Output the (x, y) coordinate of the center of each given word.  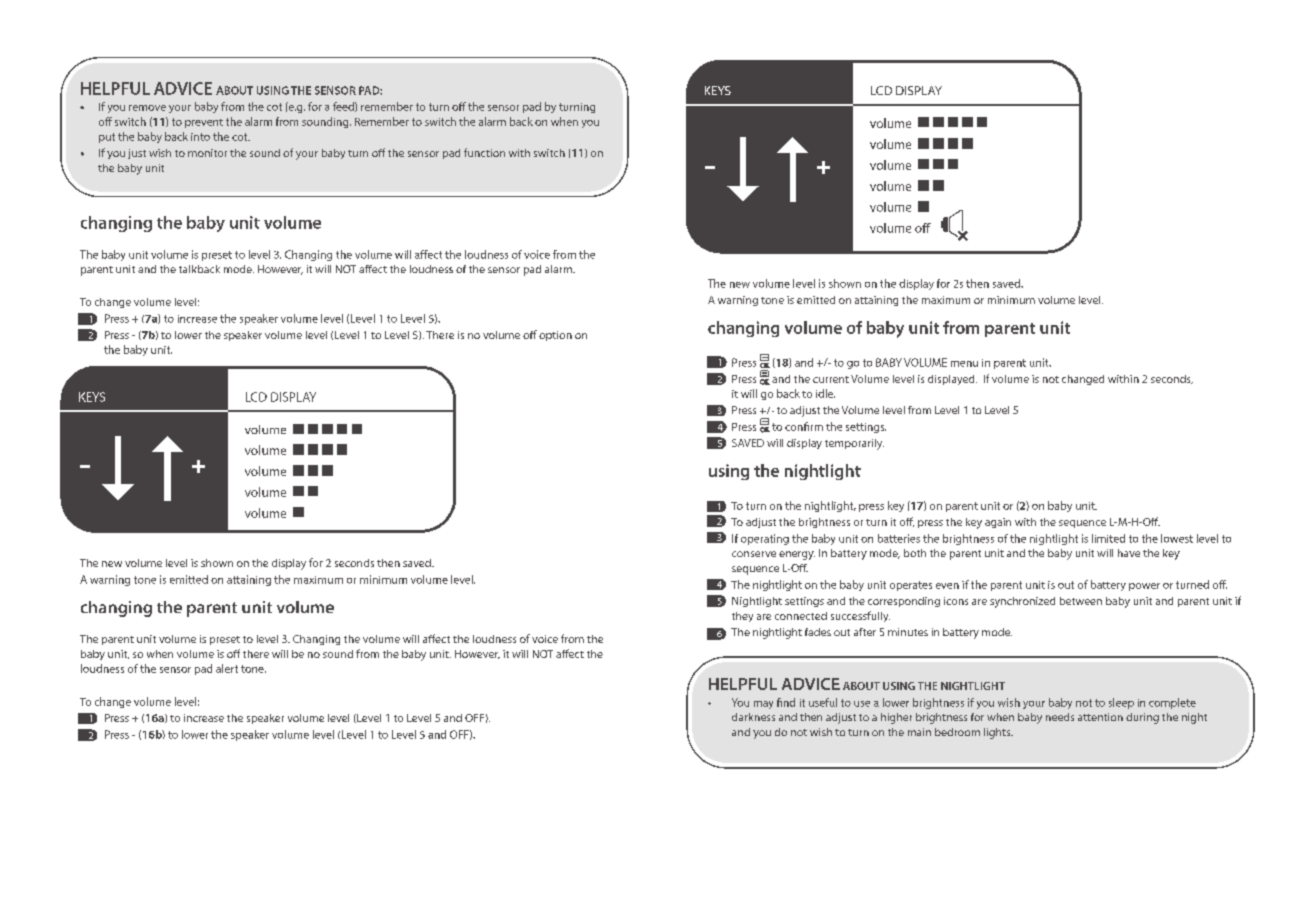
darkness (753, 717)
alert (227, 668)
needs (1060, 717)
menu (964, 364)
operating (765, 539)
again (998, 523)
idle (825, 393)
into (200, 137)
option (555, 336)
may (763, 705)
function (484, 152)
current (831, 379)
